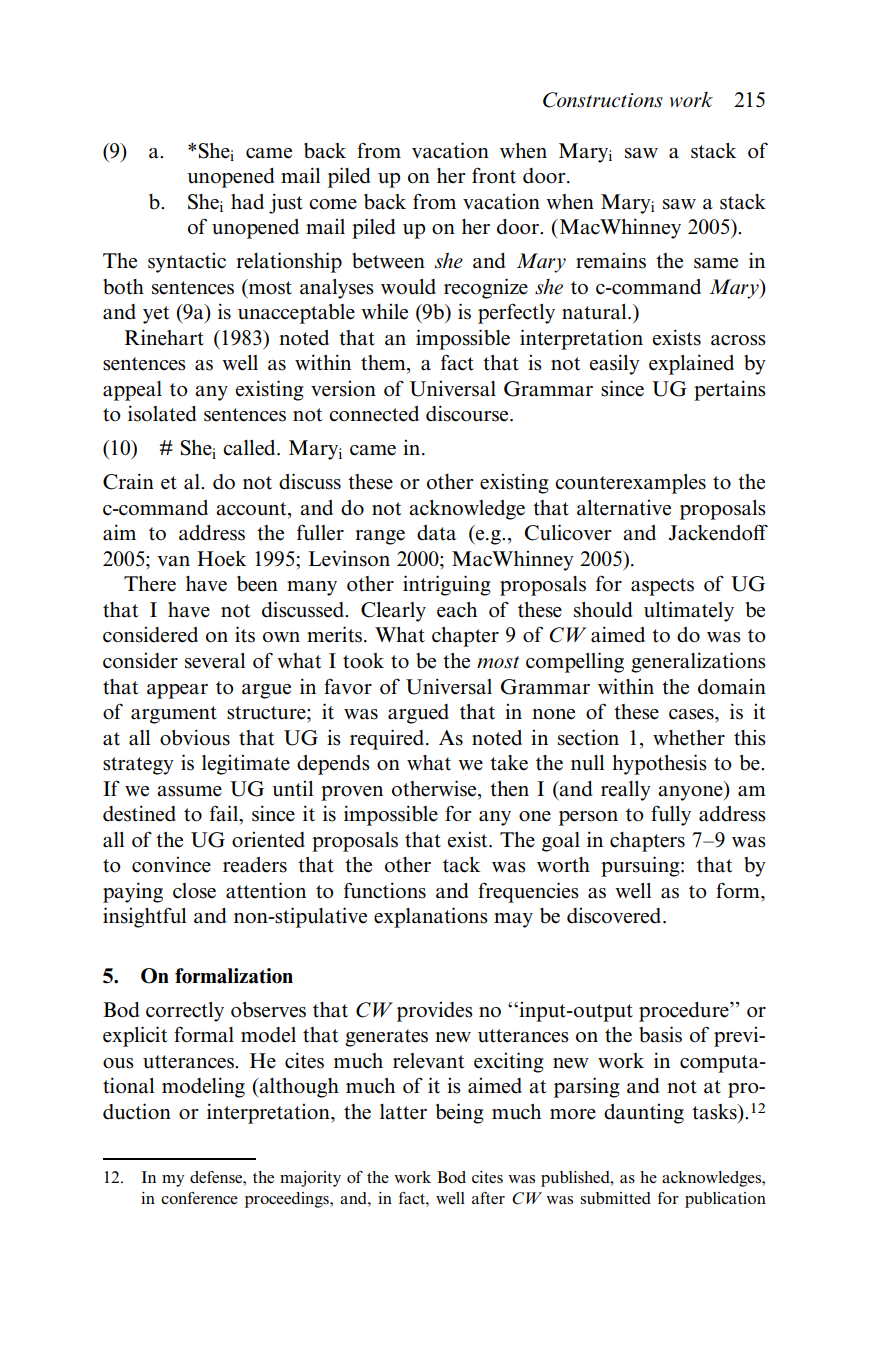 The height and width of the document is (1362, 896). Describe the element at coordinates (199, 1198) in the document. I see `conference` at that location.
